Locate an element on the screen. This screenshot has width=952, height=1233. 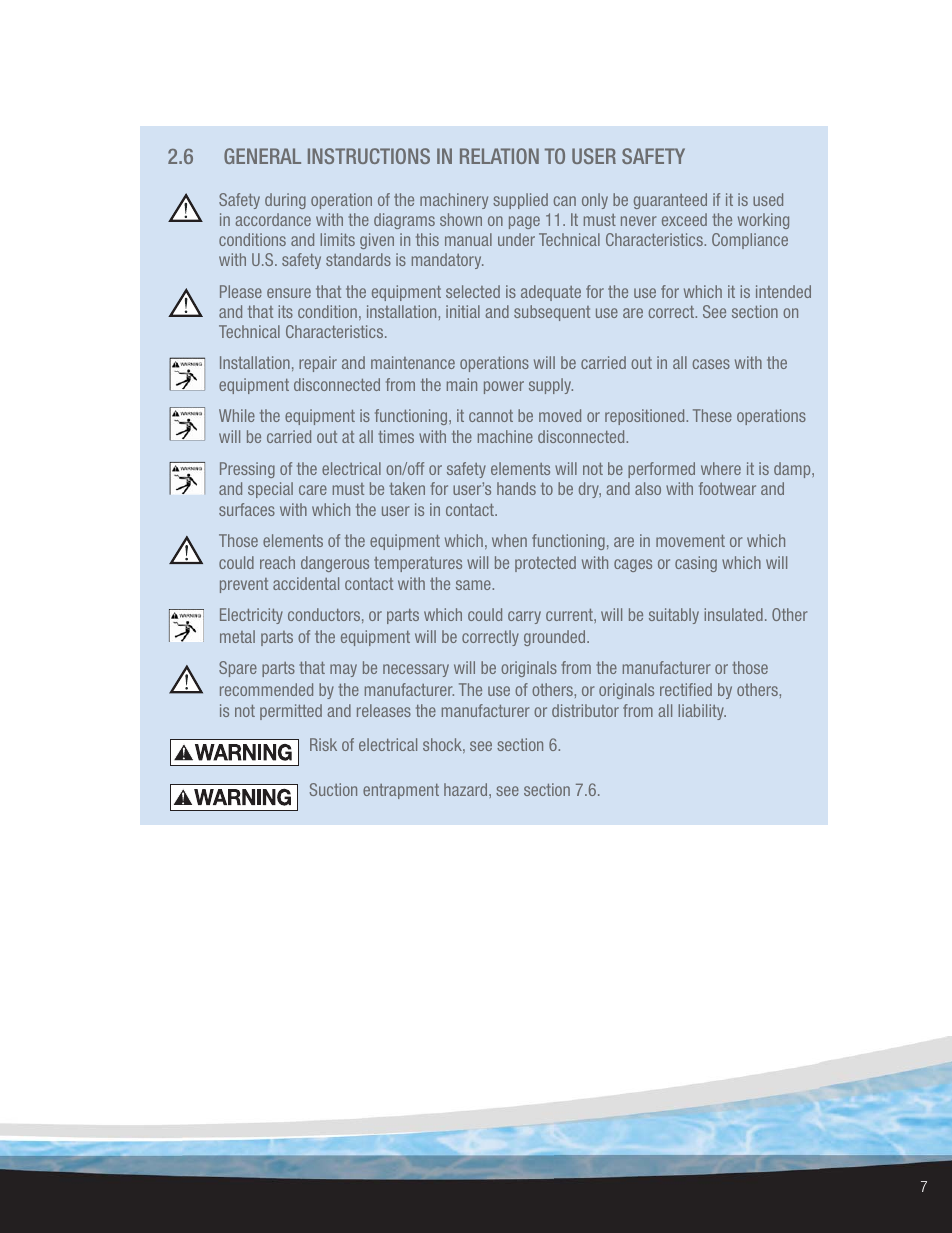
protected is located at coordinates (545, 564).
